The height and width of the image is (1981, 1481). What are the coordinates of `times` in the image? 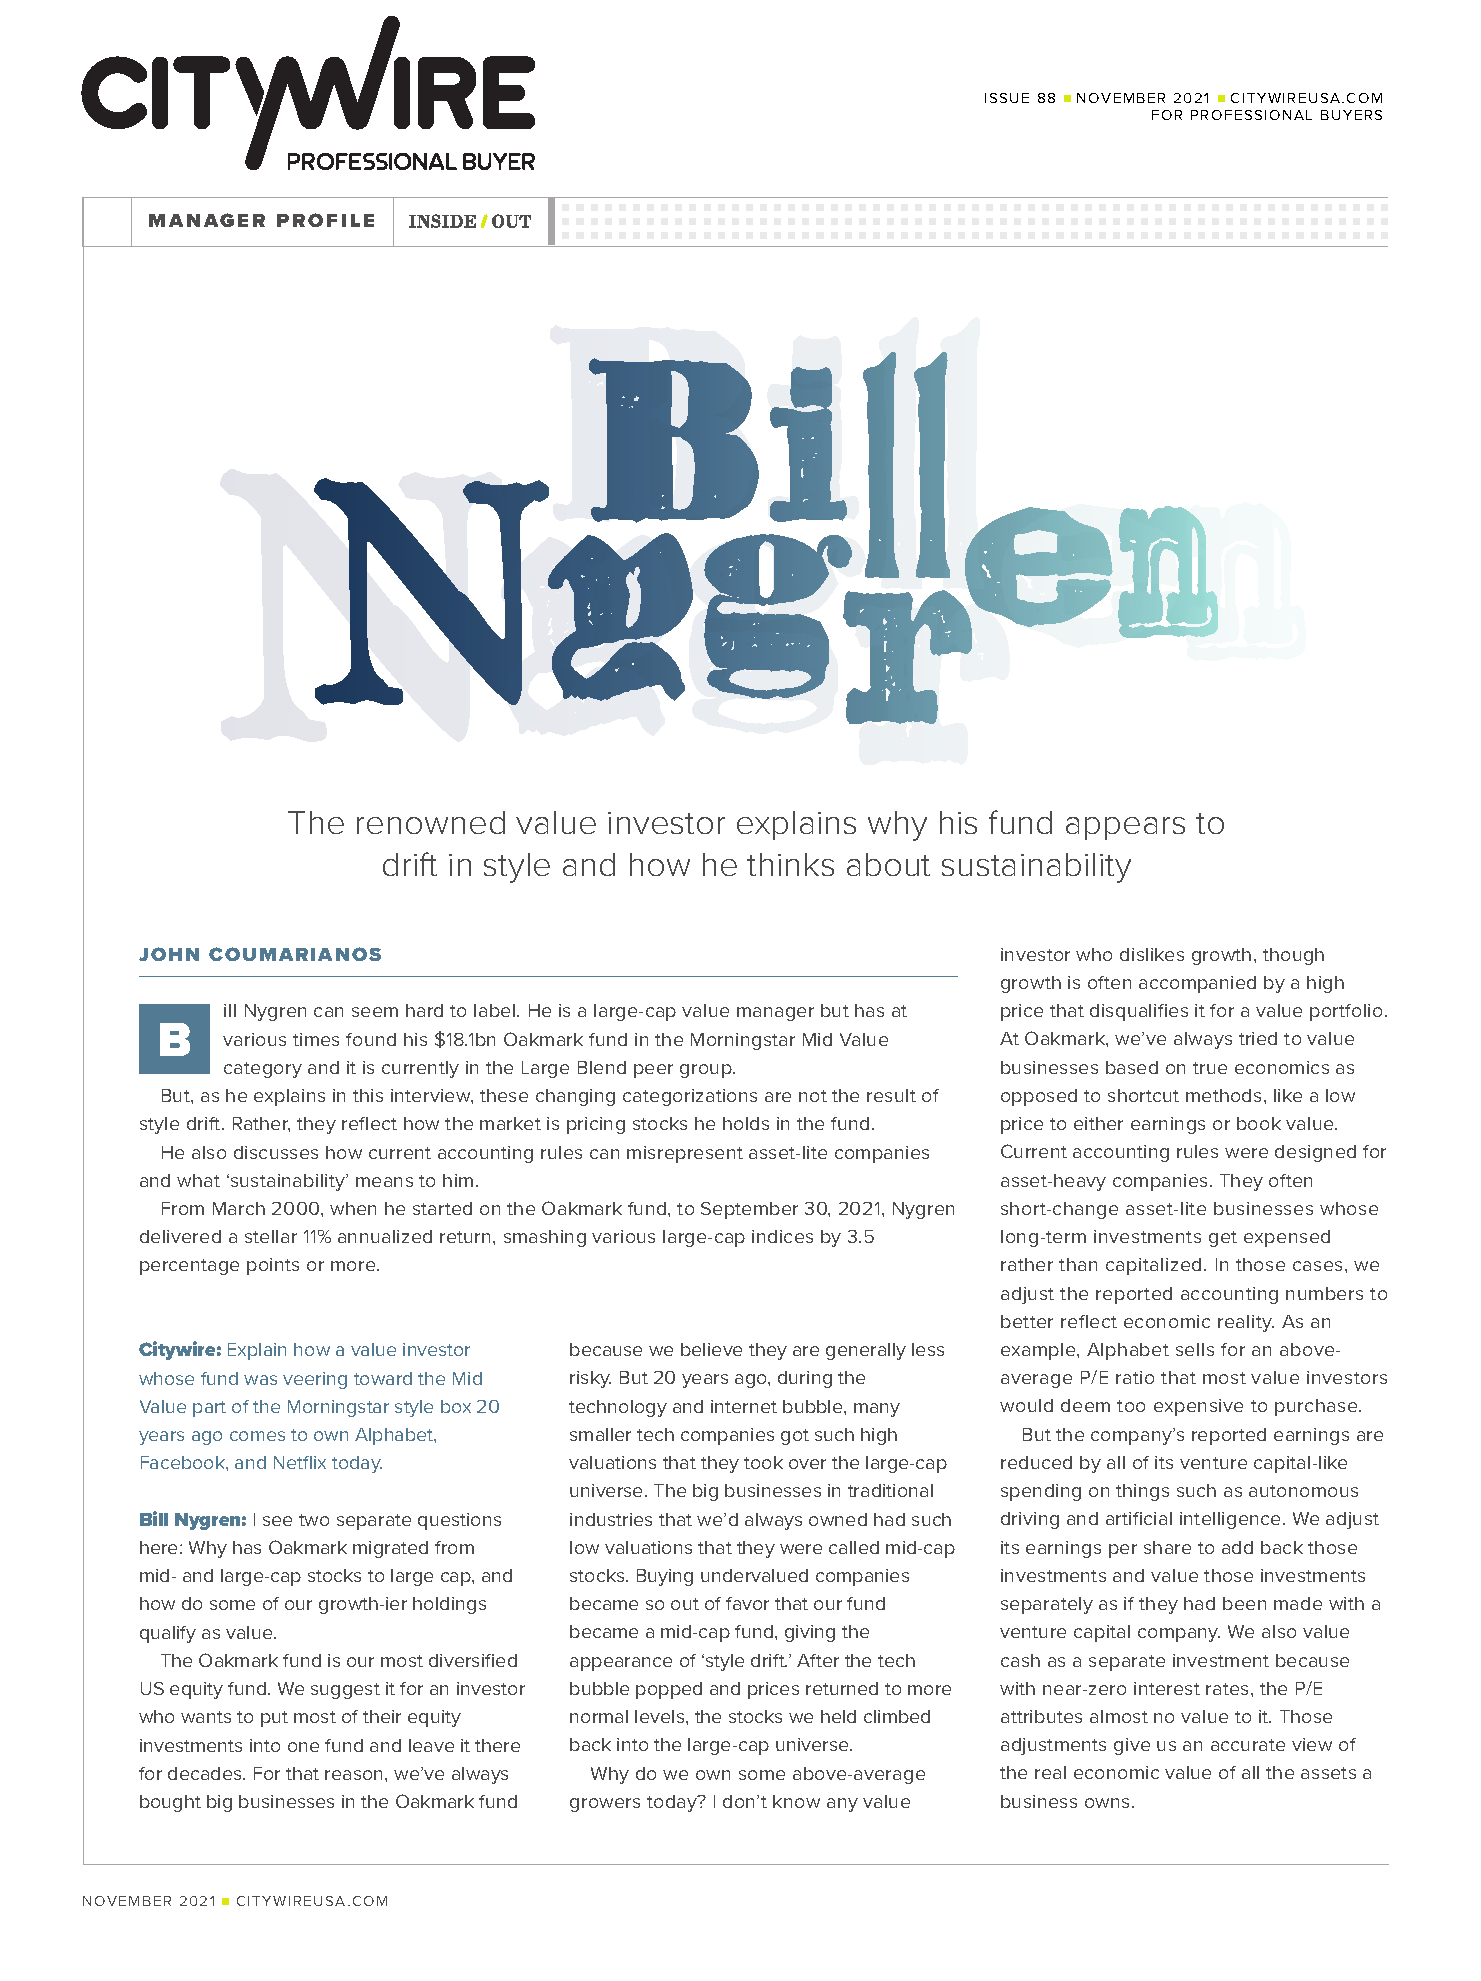 It's located at (316, 1039).
